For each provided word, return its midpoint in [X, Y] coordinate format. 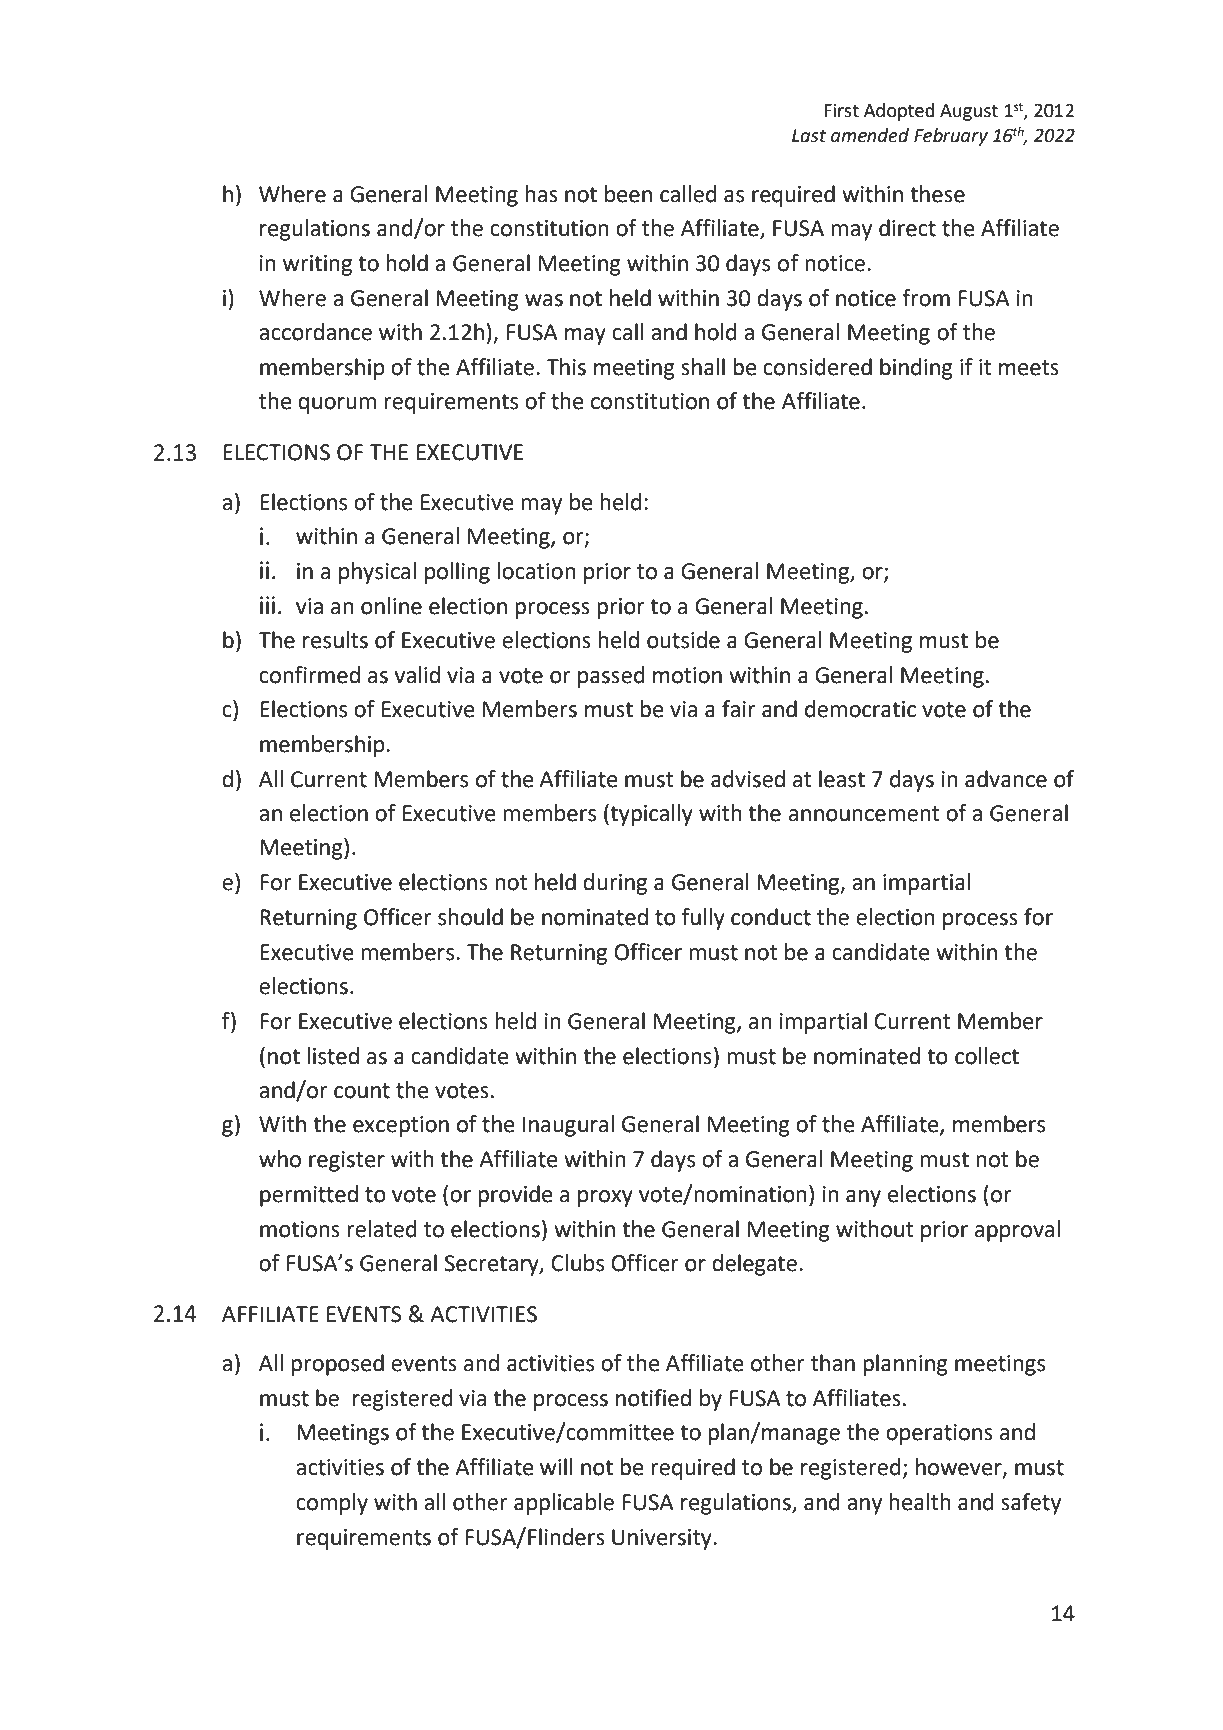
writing [317, 265]
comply [332, 1504]
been [628, 194]
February [951, 137]
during [615, 884]
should [470, 917]
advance [1006, 779]
